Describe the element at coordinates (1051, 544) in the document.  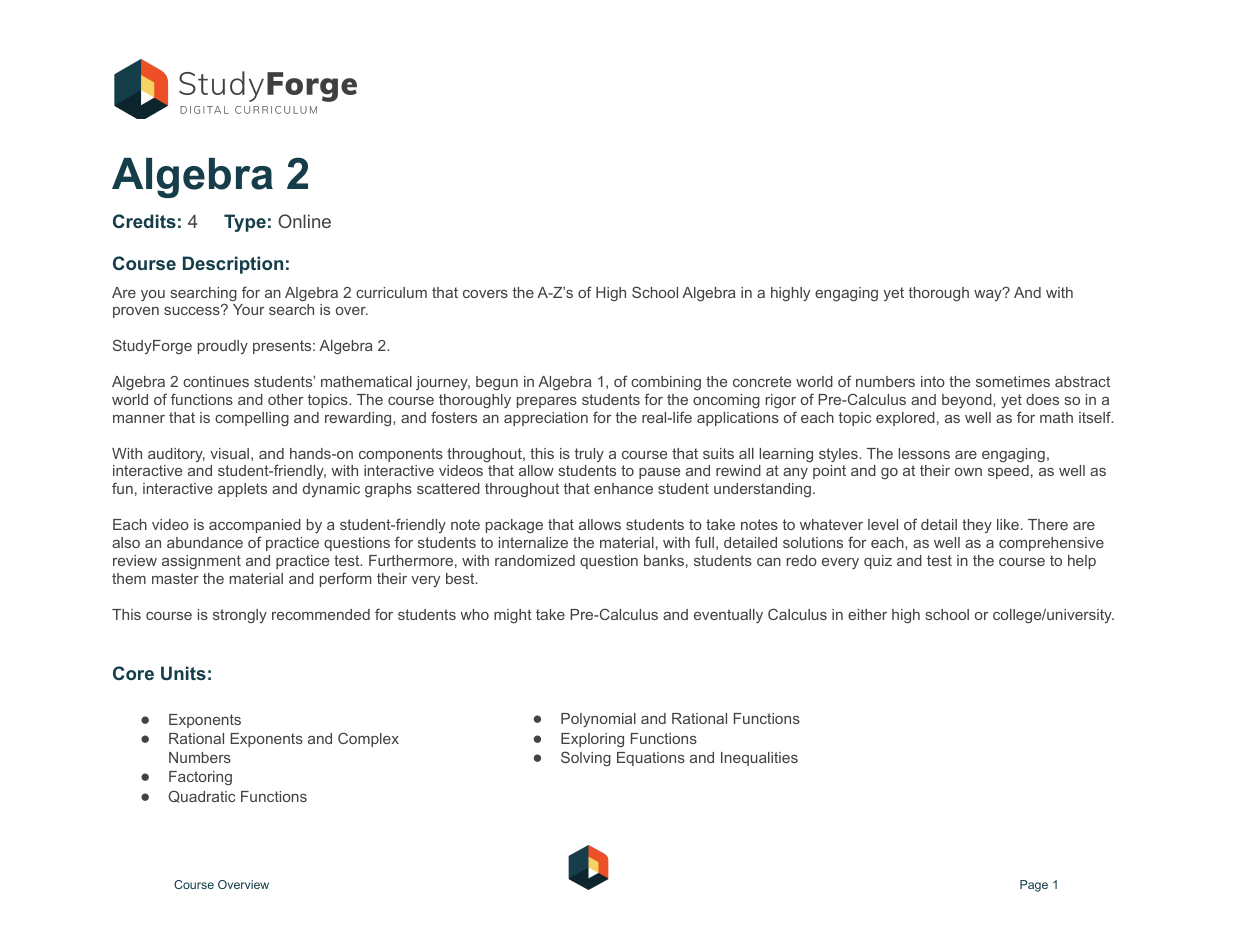
I see `comprehensive` at that location.
